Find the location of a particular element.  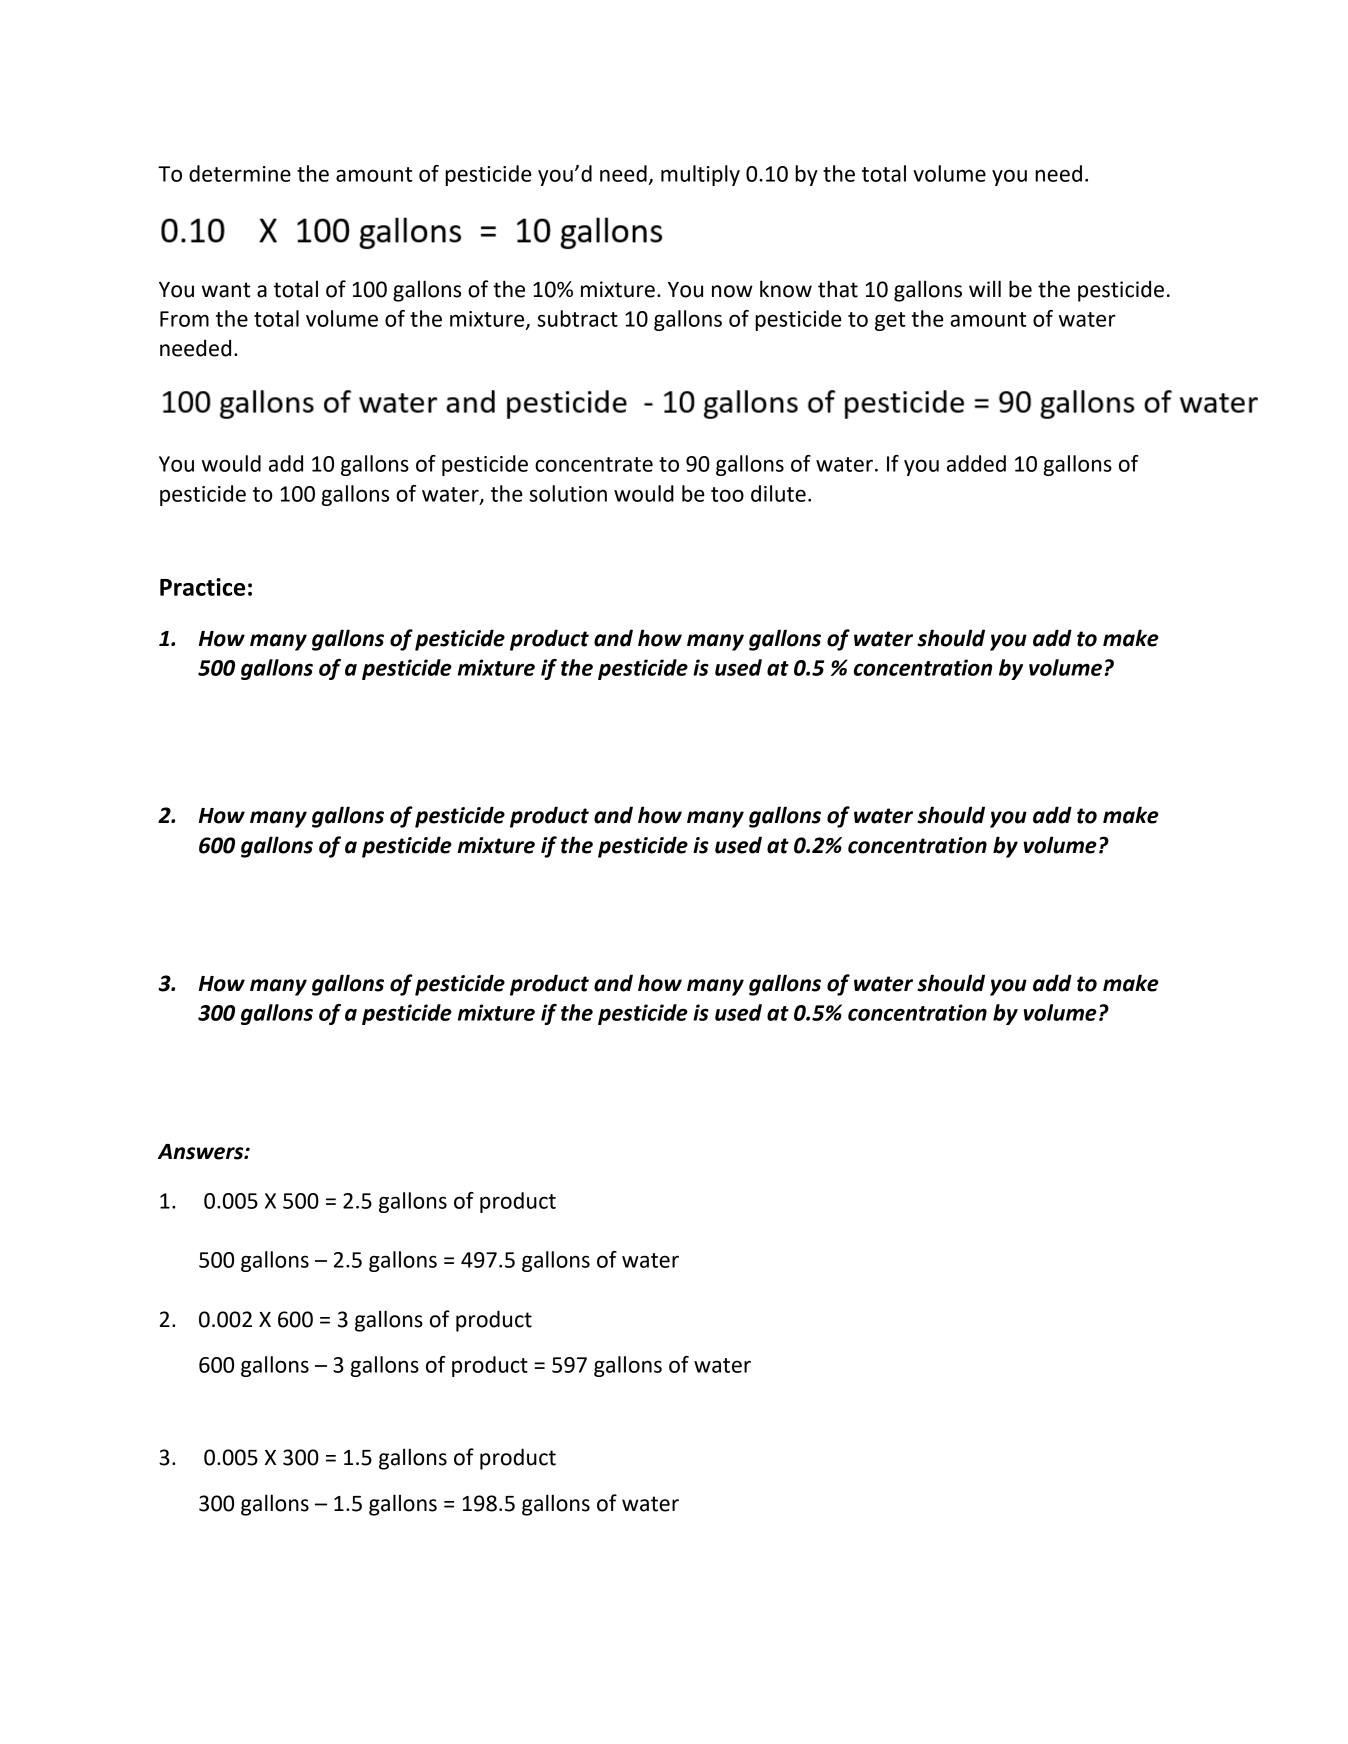

determine is located at coordinates (240, 173).
